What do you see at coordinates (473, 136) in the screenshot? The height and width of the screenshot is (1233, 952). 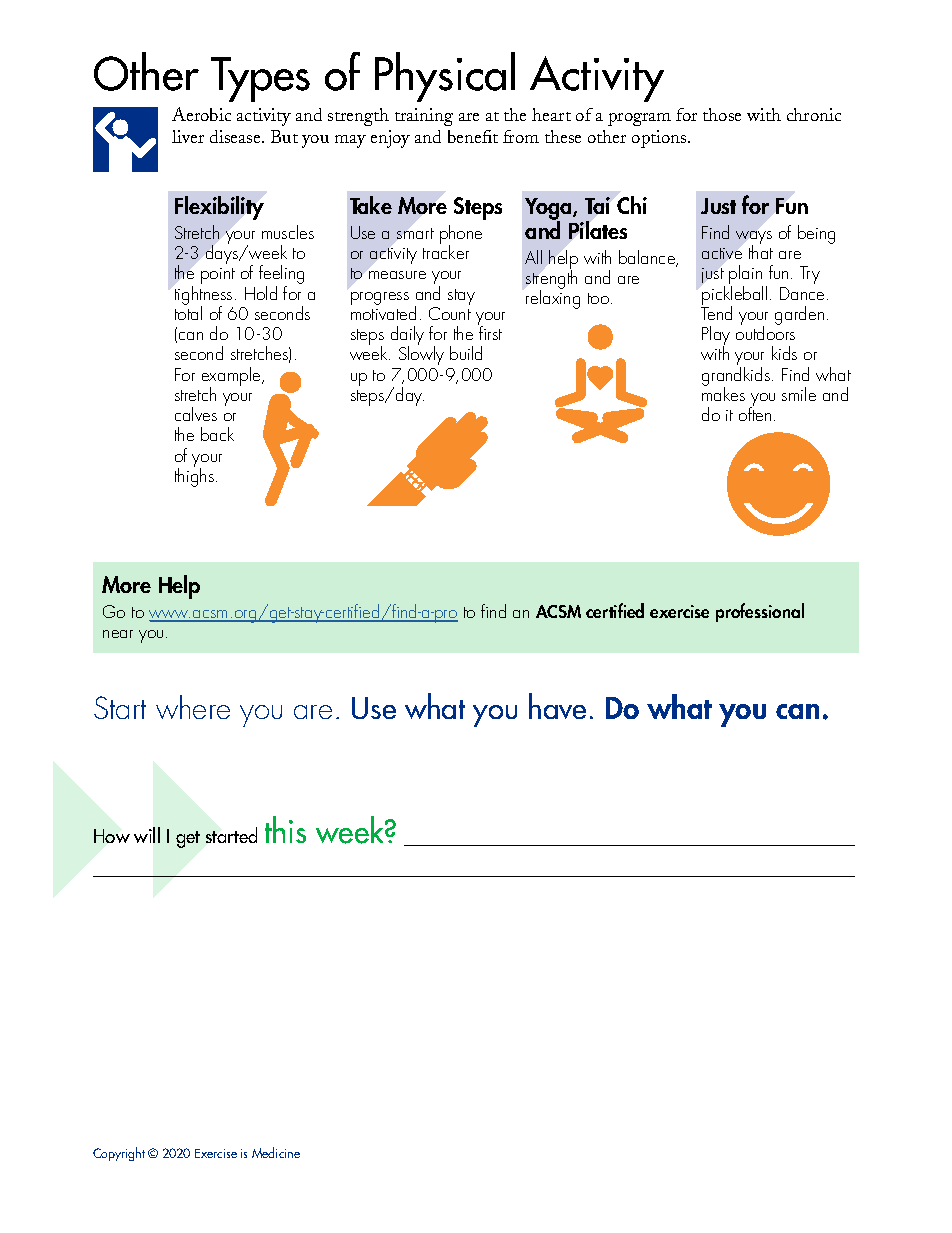 I see `benefit` at bounding box center [473, 136].
